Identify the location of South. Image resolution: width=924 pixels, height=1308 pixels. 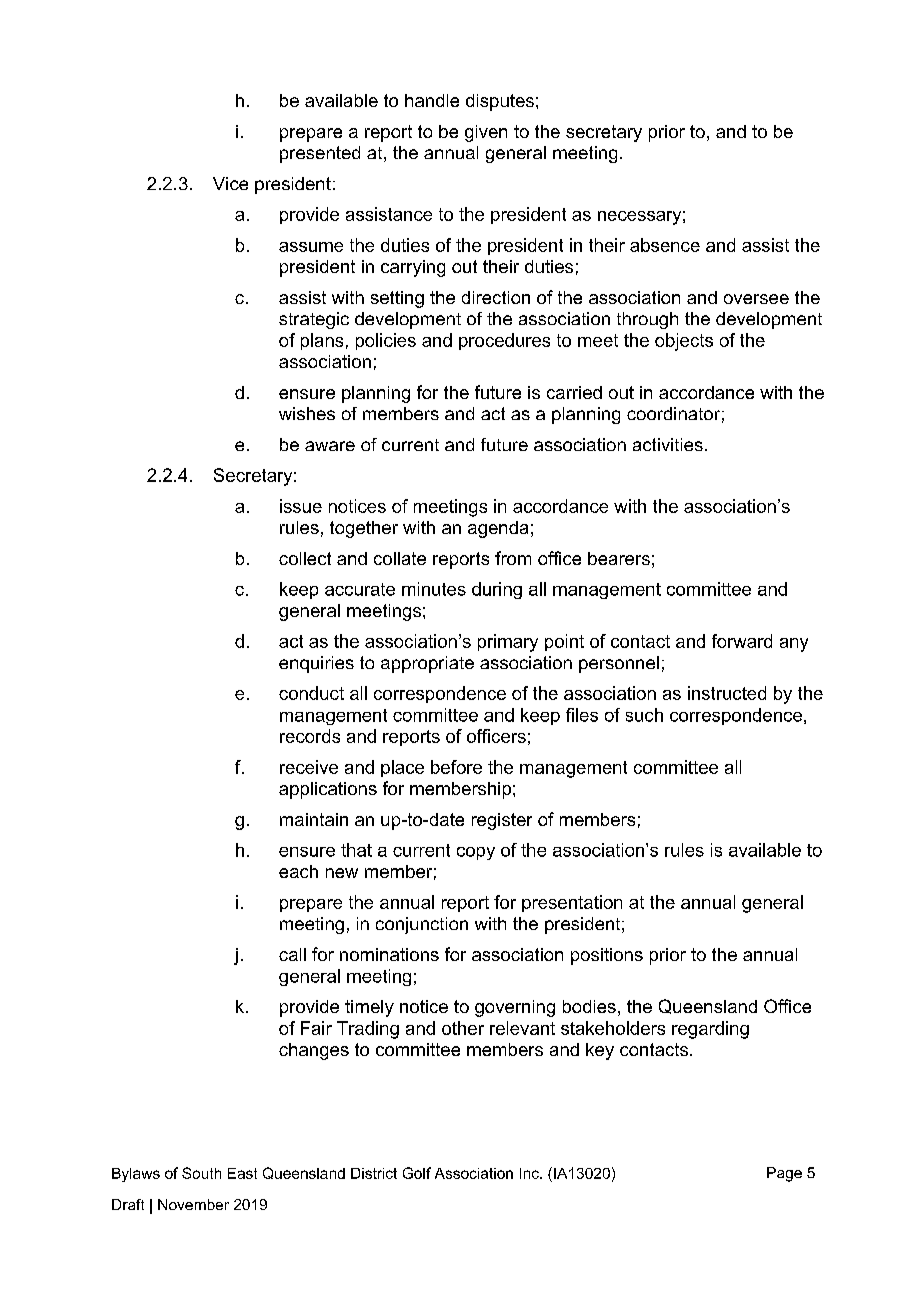
(201, 1173).
